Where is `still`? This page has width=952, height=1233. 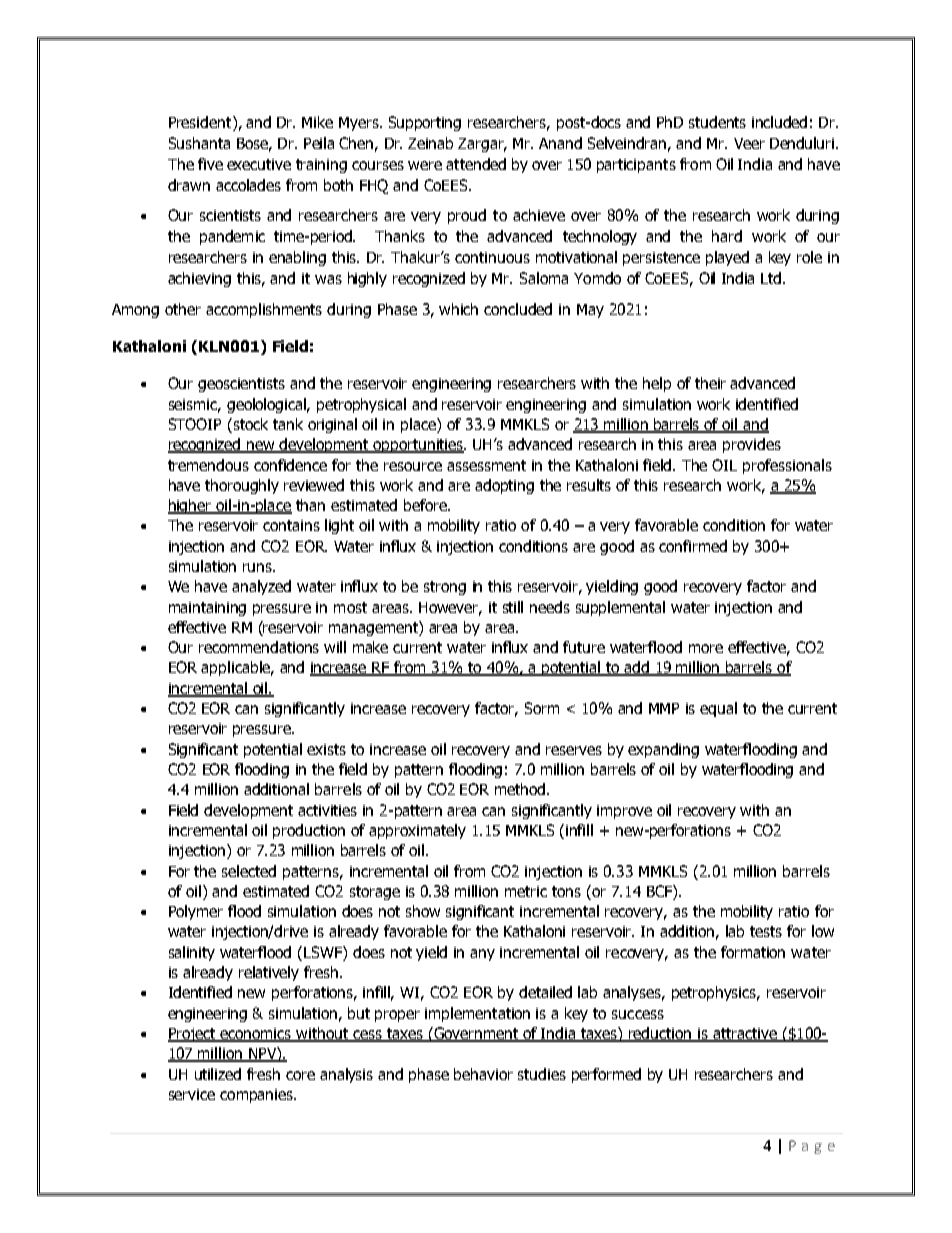
still is located at coordinates (513, 607).
